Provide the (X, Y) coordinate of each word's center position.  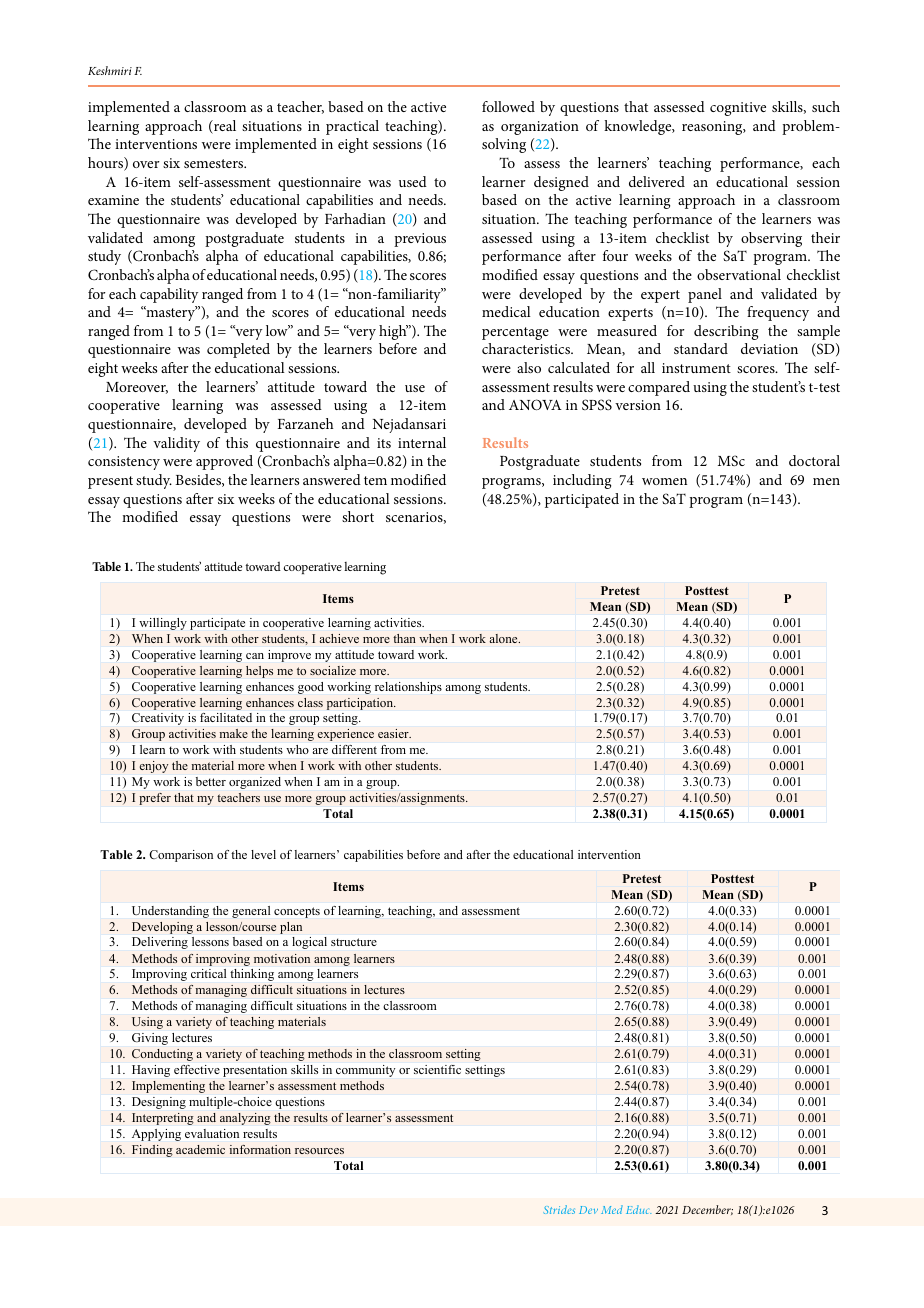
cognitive (738, 109)
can (255, 656)
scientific (437, 1069)
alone (505, 638)
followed (508, 106)
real (224, 127)
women (664, 481)
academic (200, 1149)
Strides (559, 1209)
